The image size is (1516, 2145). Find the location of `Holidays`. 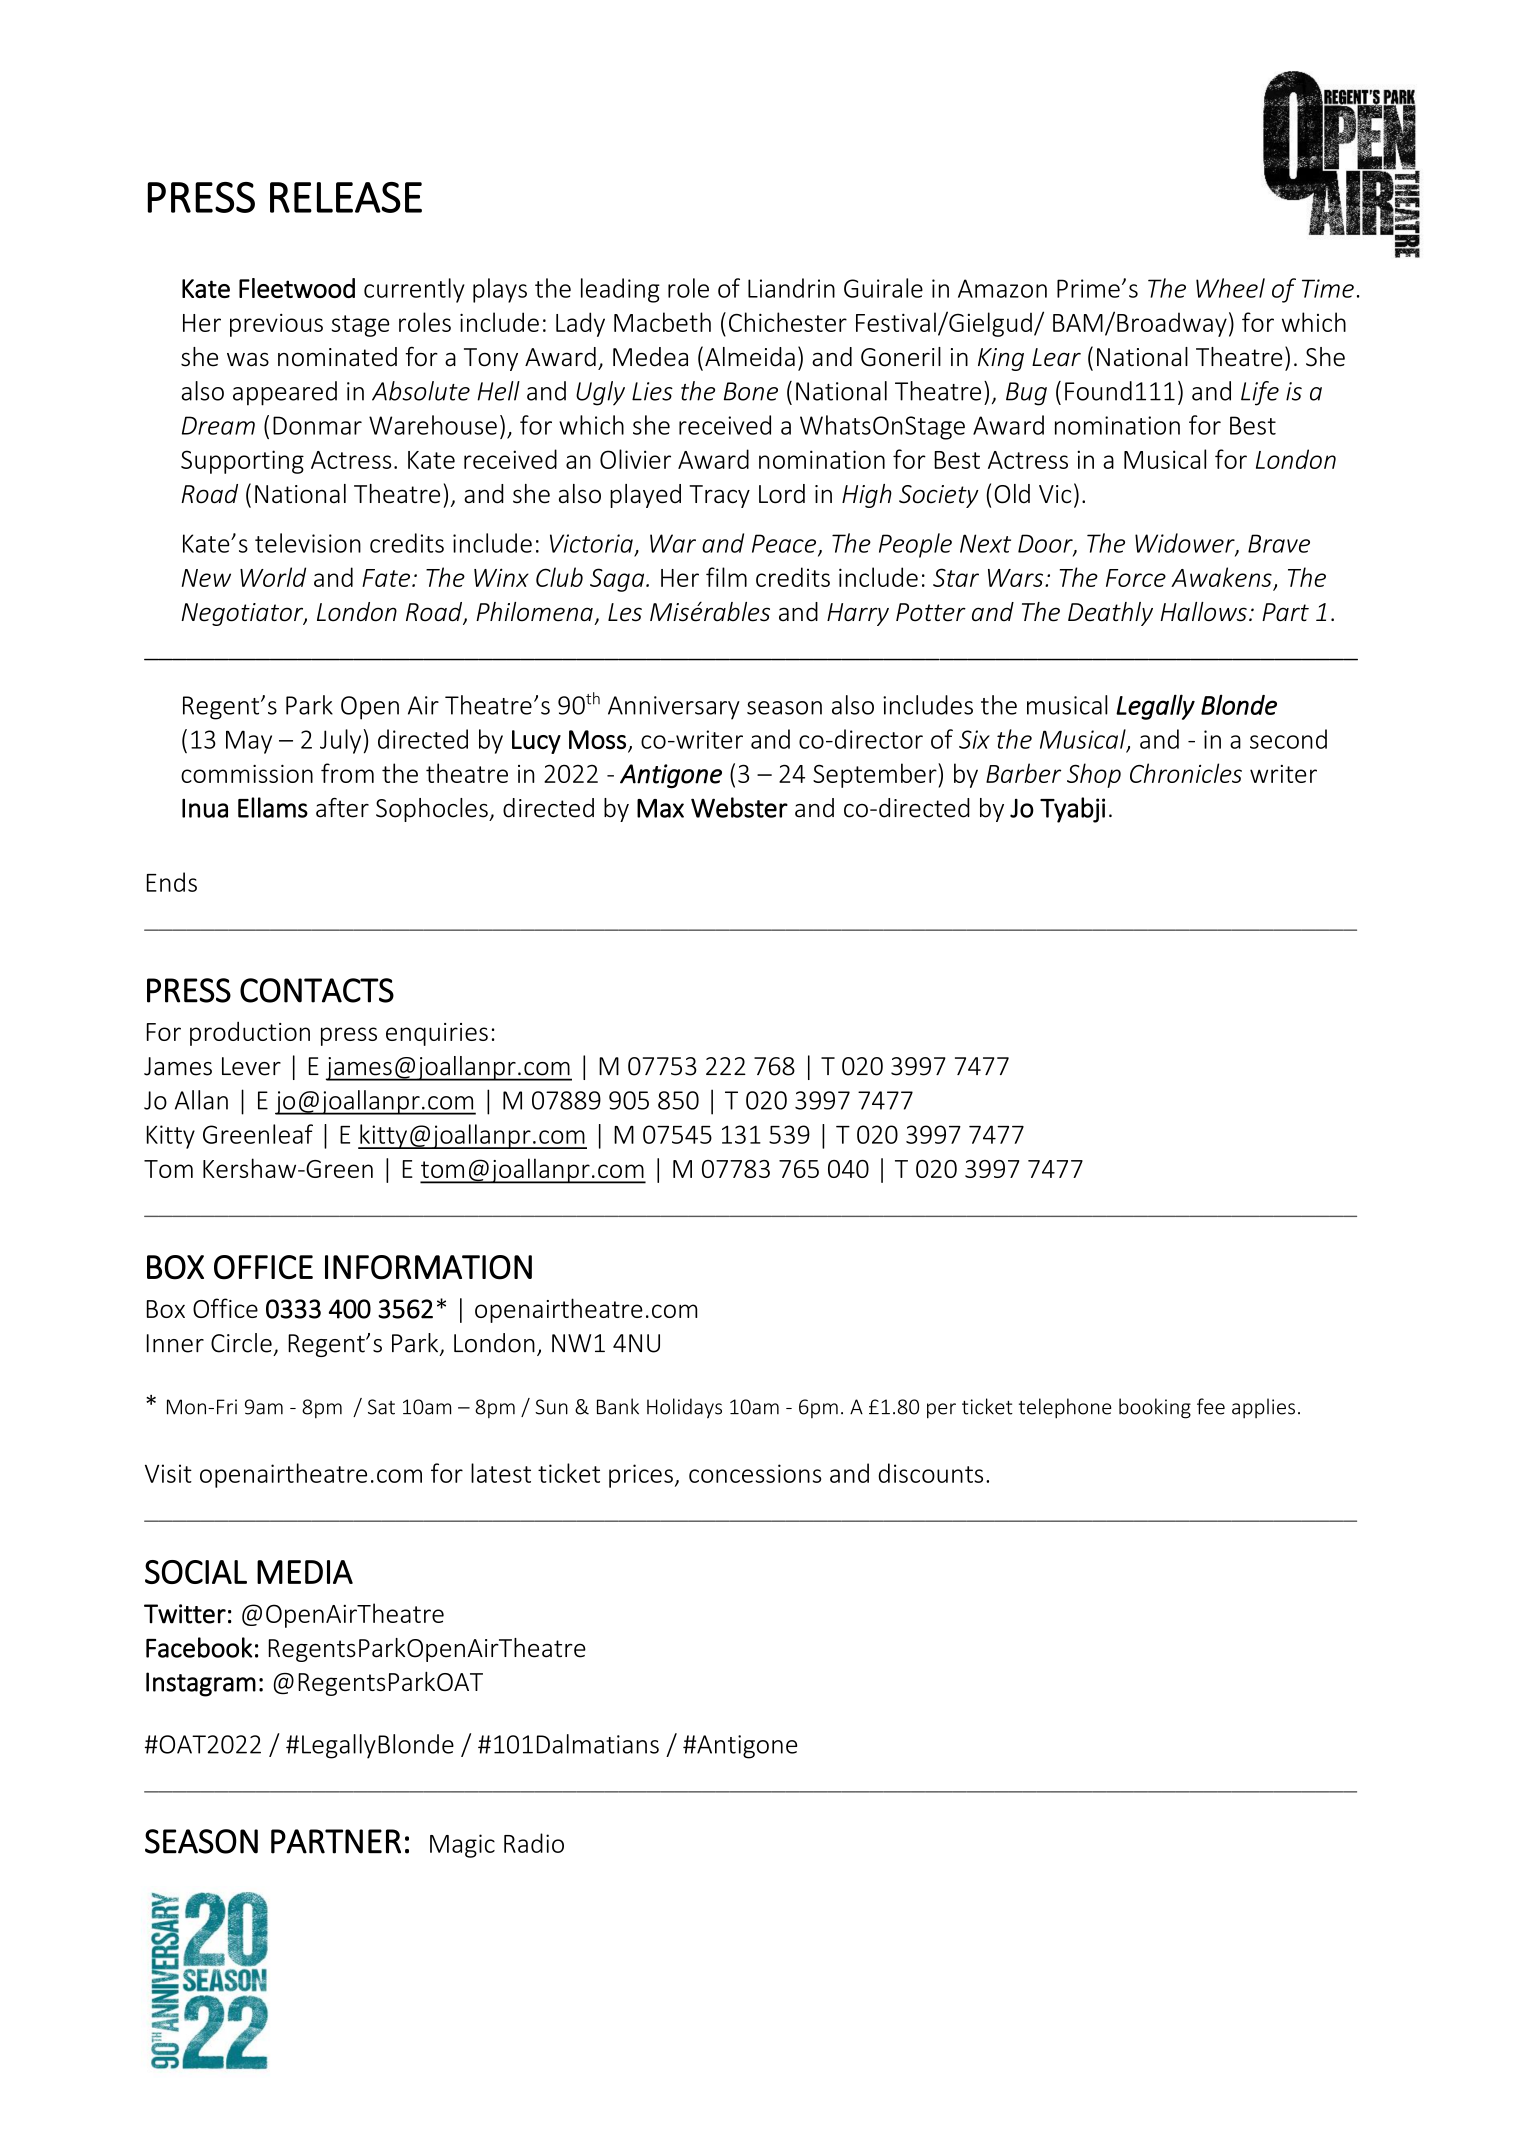

Holidays is located at coordinates (684, 1408).
